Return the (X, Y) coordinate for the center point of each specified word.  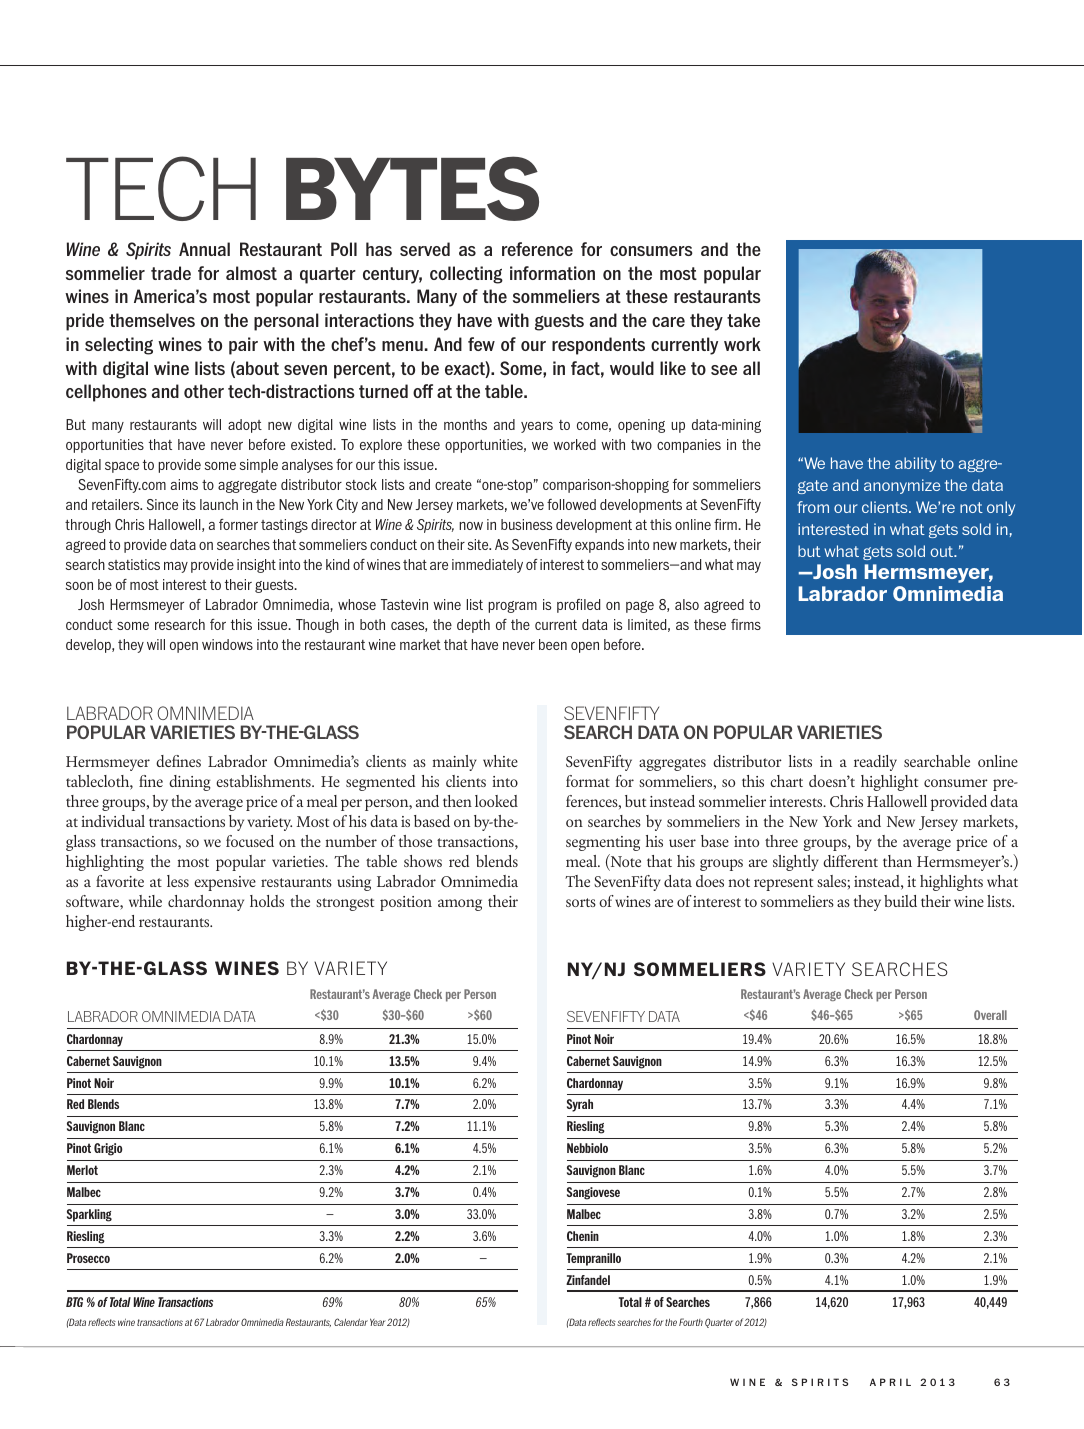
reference (537, 249)
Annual (204, 249)
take (743, 320)
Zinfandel (588, 1280)
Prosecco (88, 1258)
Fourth (691, 1322)
